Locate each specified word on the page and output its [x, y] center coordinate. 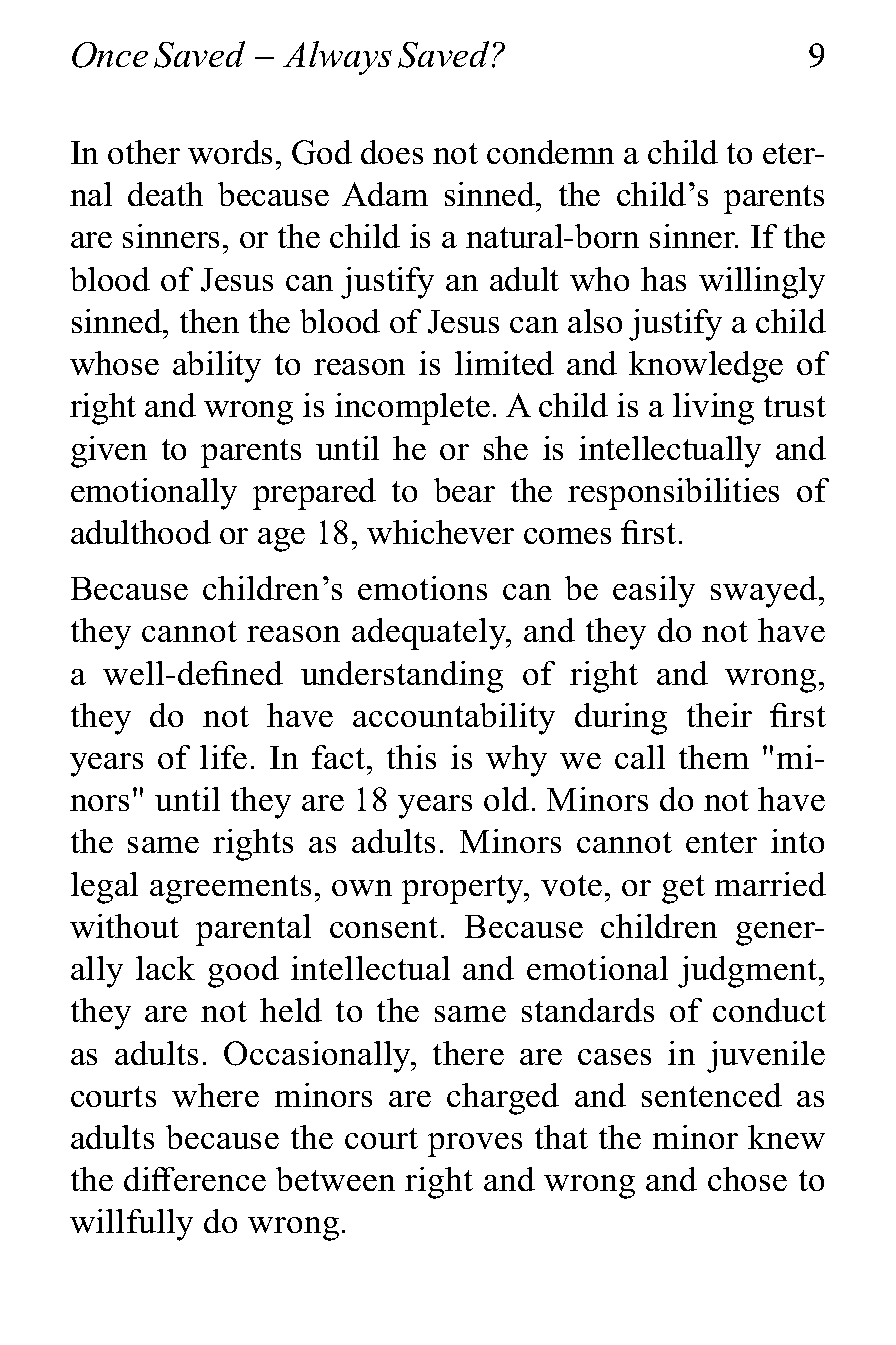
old [506, 799]
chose [747, 1179]
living [713, 409]
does [392, 152]
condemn [550, 152]
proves [475, 1145]
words [230, 152]
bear [464, 490]
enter [721, 842]
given [109, 452]
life [223, 757]
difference [195, 1179]
